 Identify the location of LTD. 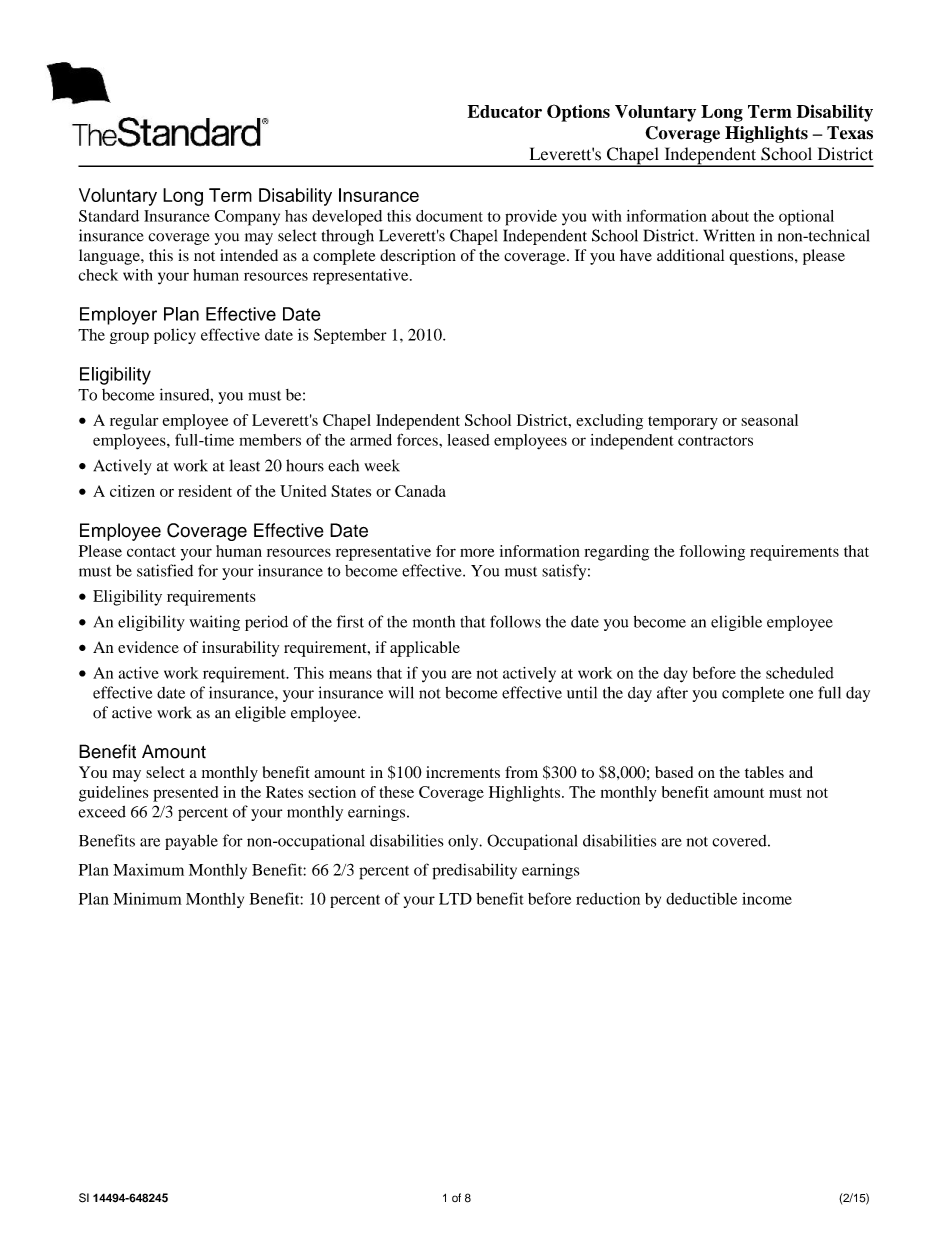
(455, 899).
